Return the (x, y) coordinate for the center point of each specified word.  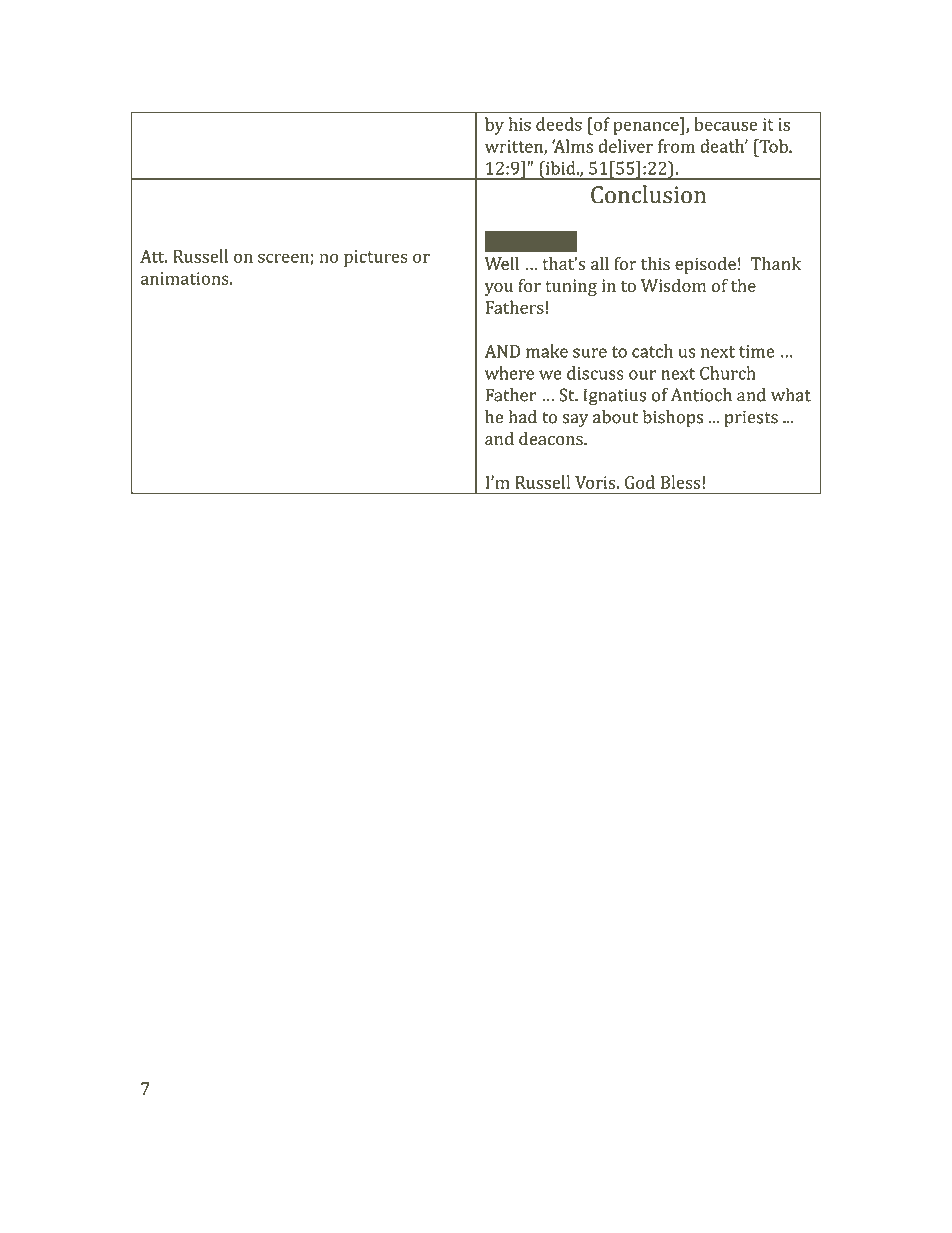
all (600, 263)
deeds (559, 124)
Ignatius (615, 397)
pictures (375, 258)
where (509, 373)
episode (705, 265)
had (523, 417)
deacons (552, 438)
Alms (572, 146)
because (725, 124)
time (756, 351)
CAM (523, 242)
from (676, 146)
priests (751, 419)
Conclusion (648, 194)
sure (590, 353)
